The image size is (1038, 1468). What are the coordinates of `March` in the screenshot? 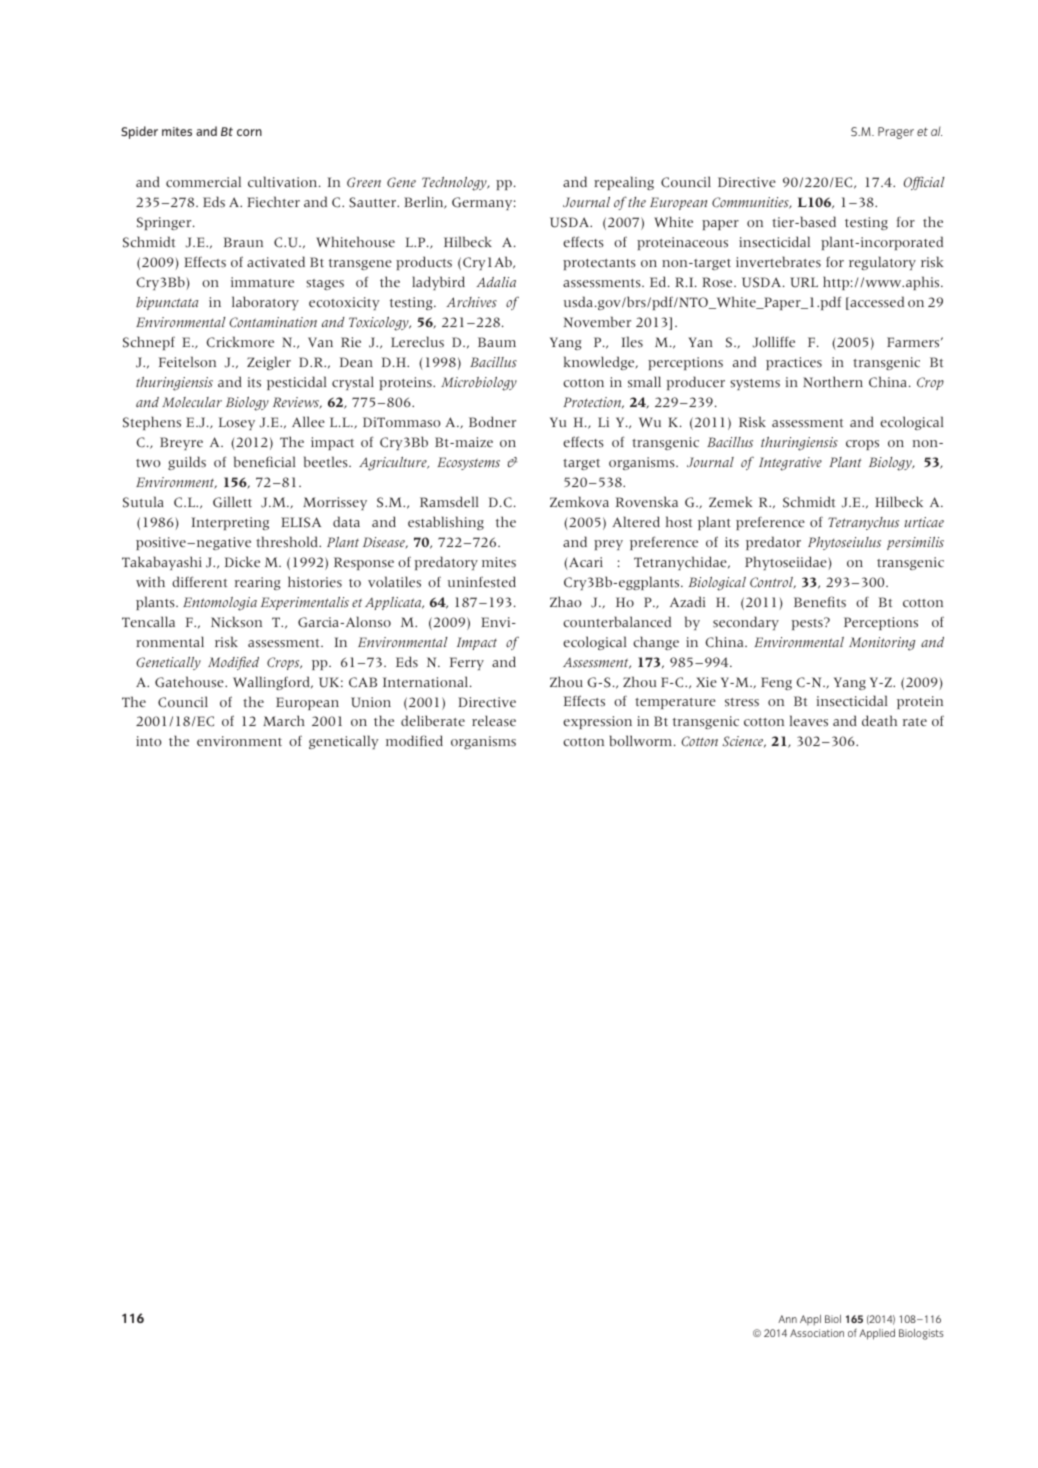 It's located at (284, 720).
